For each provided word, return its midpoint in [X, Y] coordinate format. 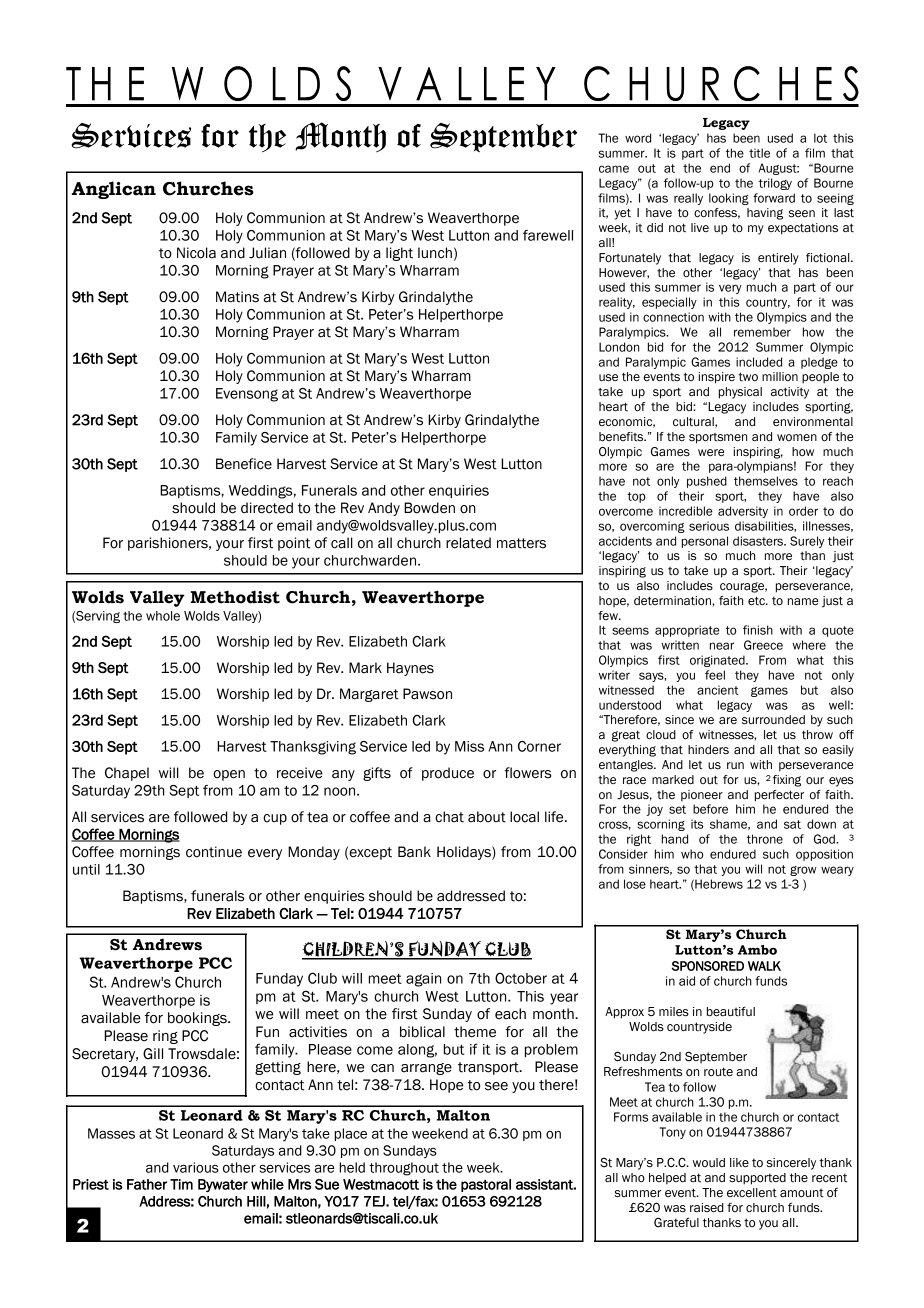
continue [214, 852]
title [759, 153]
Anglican [114, 190]
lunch [435, 253]
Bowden [429, 508]
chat [449, 817]
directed [267, 508]
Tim [181, 1184]
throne [765, 839]
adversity [743, 512]
